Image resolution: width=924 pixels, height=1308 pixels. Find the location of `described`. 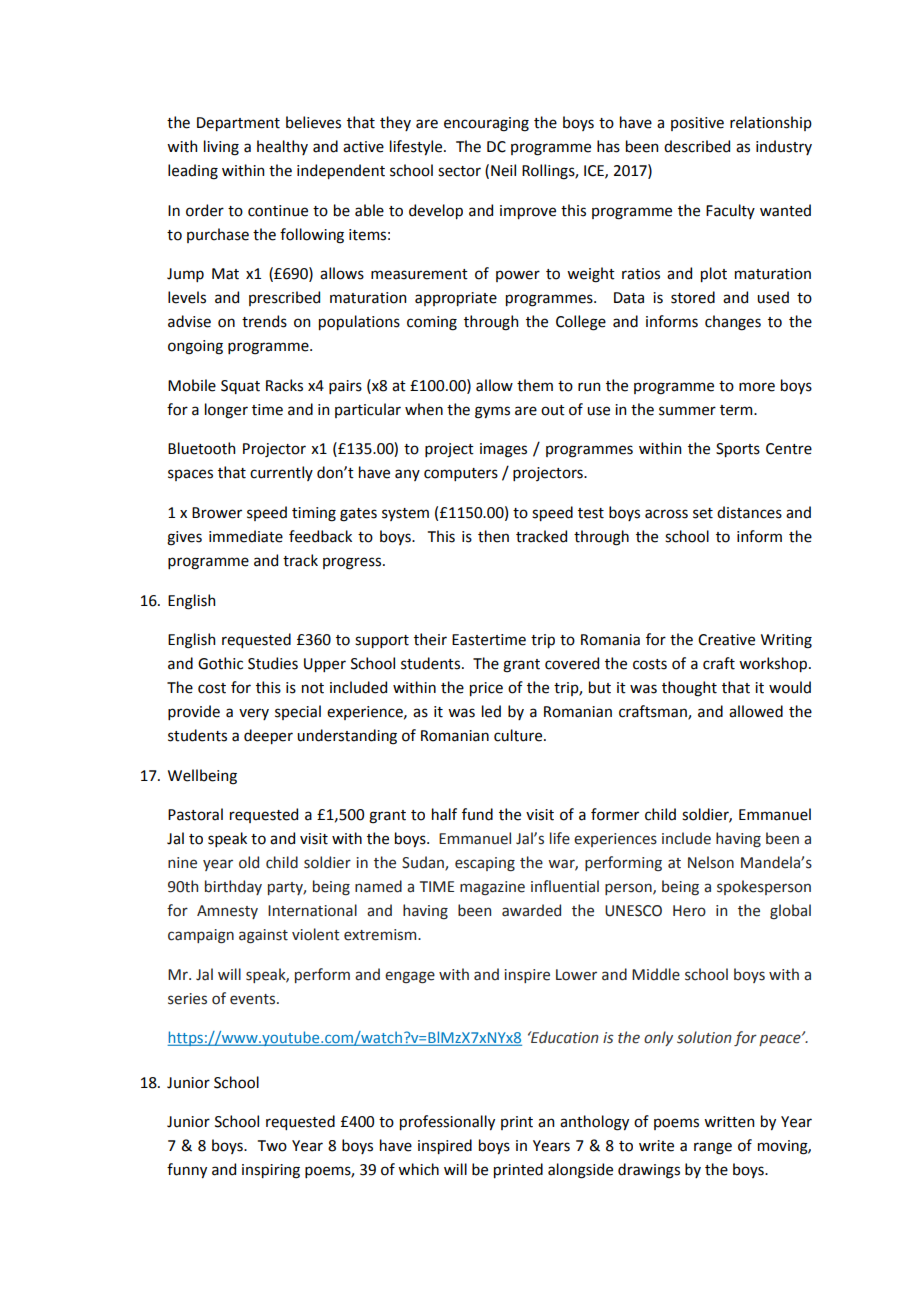

described is located at coordinates (697, 146).
